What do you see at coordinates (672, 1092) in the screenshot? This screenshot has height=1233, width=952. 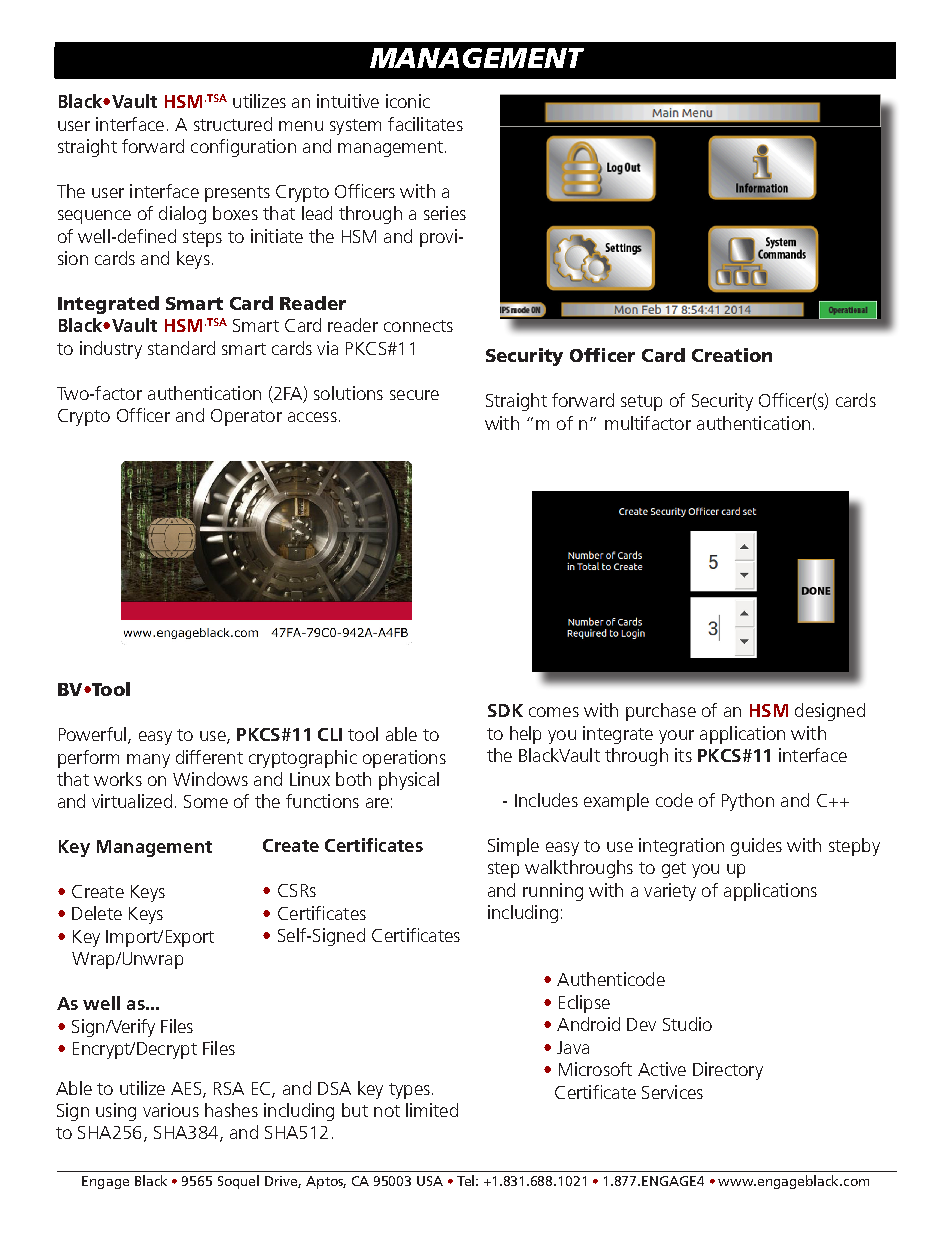 I see `Services` at bounding box center [672, 1092].
